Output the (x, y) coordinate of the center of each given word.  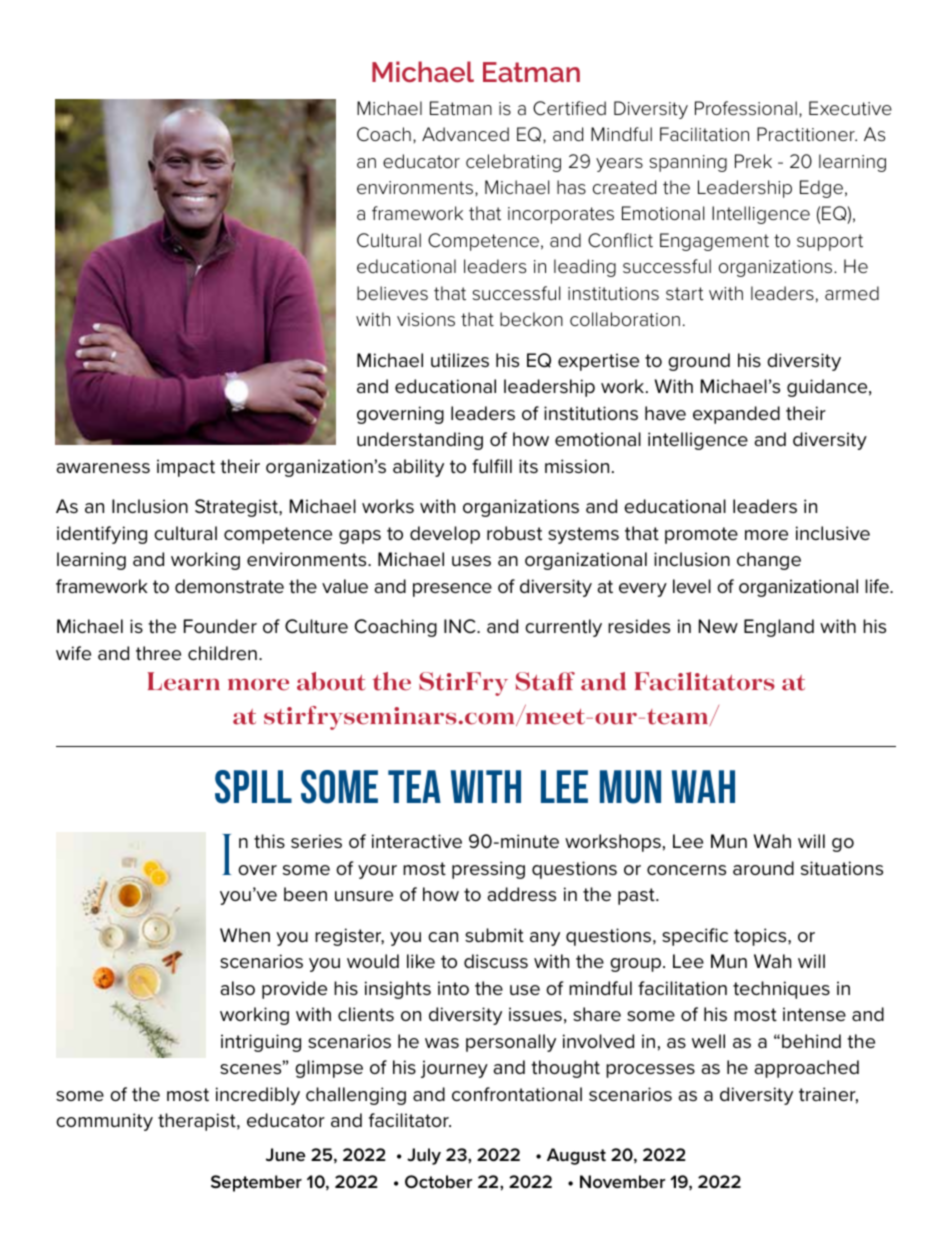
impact (186, 468)
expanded (736, 415)
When (245, 935)
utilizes (460, 360)
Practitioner (807, 134)
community (104, 1122)
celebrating (513, 163)
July (424, 1156)
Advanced (465, 134)
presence (452, 590)
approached (807, 1069)
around (763, 868)
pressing (488, 870)
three (158, 653)
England (779, 628)
